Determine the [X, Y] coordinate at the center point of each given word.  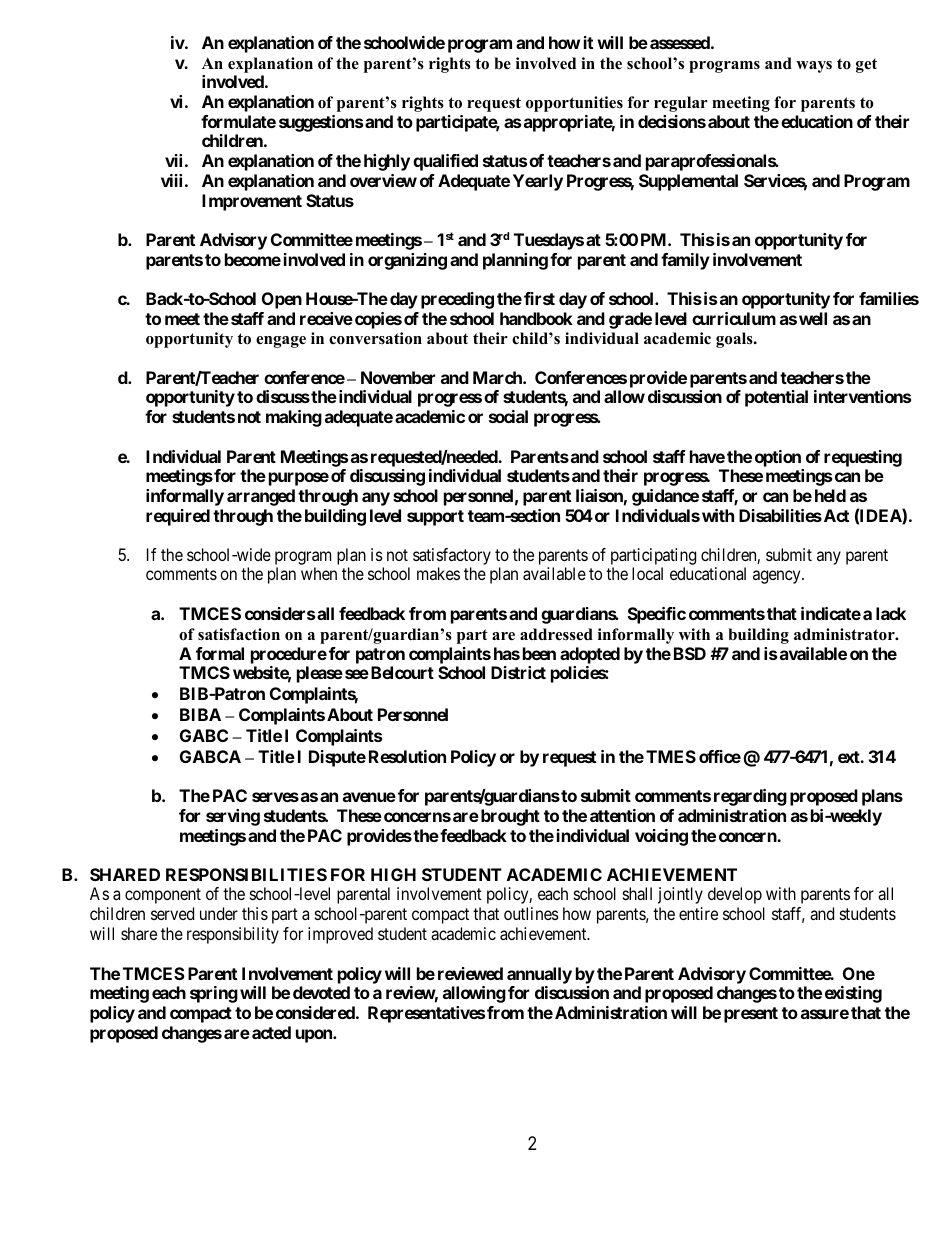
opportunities [574, 104]
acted [271, 1032]
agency [778, 577]
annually [539, 975]
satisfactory [452, 556]
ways [814, 67]
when [319, 573]
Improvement [252, 202]
